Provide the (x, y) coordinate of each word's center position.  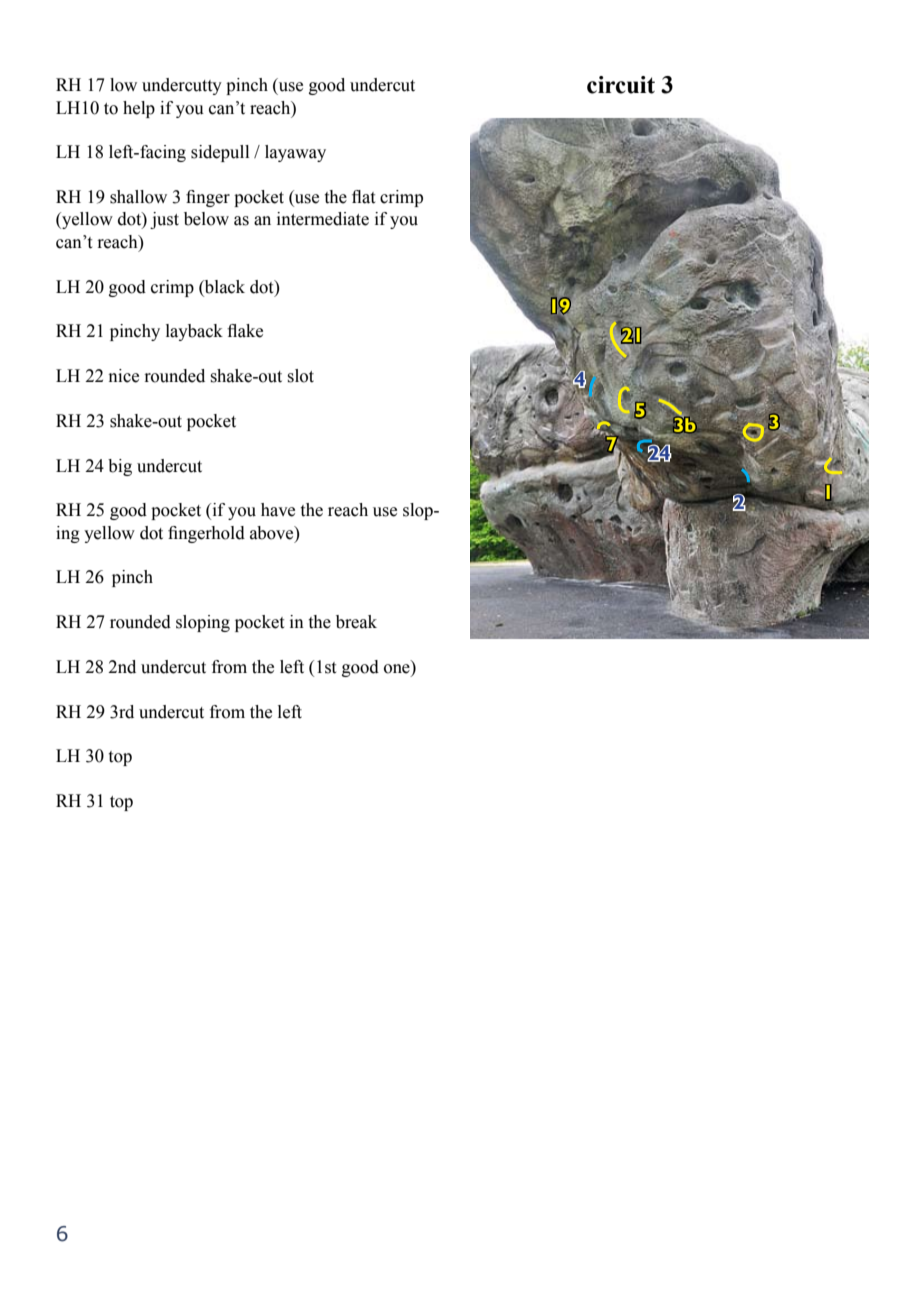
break (356, 622)
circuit (621, 85)
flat (363, 197)
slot (300, 376)
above (273, 533)
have (278, 510)
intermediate (323, 219)
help (139, 109)
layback (194, 332)
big (120, 467)
